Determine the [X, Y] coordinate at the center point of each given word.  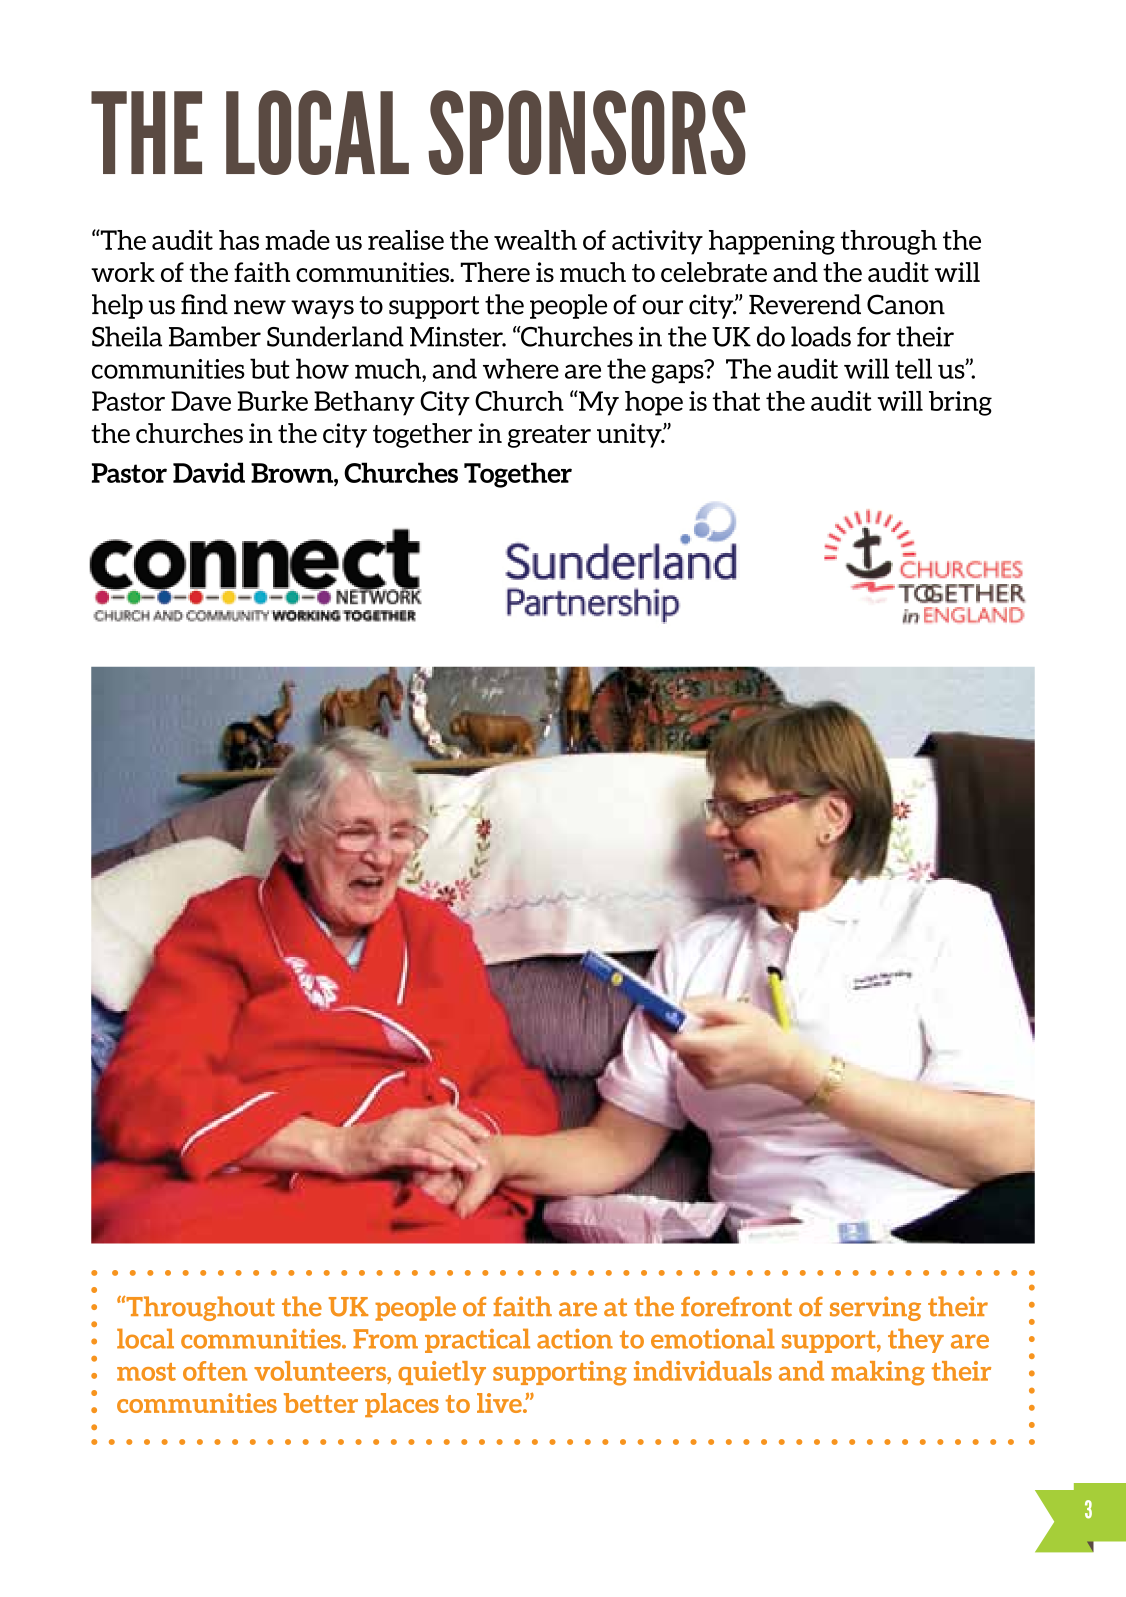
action [575, 1339]
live [500, 1403]
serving [875, 1308]
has [239, 240]
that [736, 401]
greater [549, 436]
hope [654, 403]
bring [960, 403]
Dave [201, 401]
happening [772, 242]
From [385, 1339]
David [209, 472]
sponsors [587, 132]
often [215, 1371]
